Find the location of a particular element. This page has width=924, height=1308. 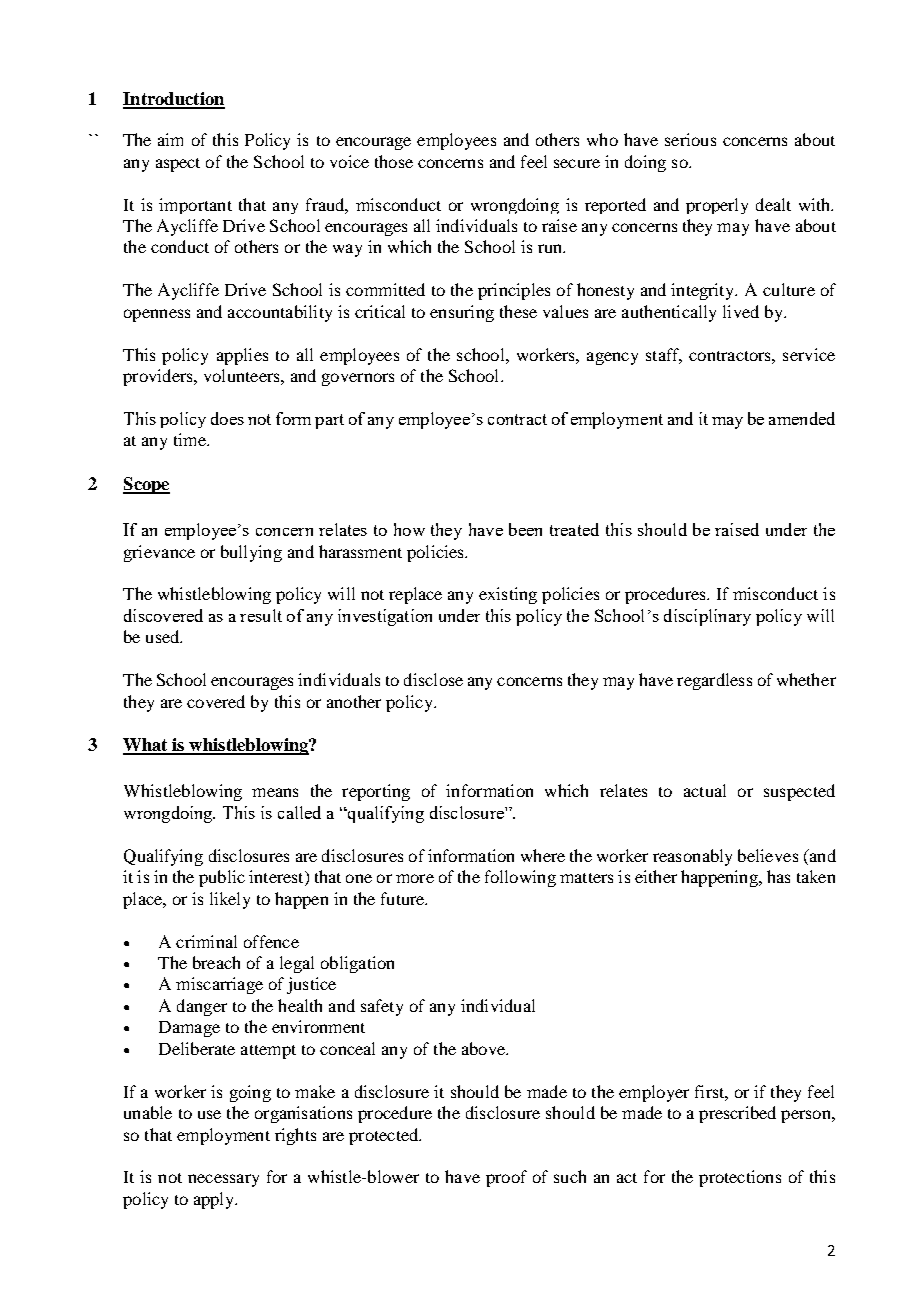

ensuring is located at coordinates (462, 313).
